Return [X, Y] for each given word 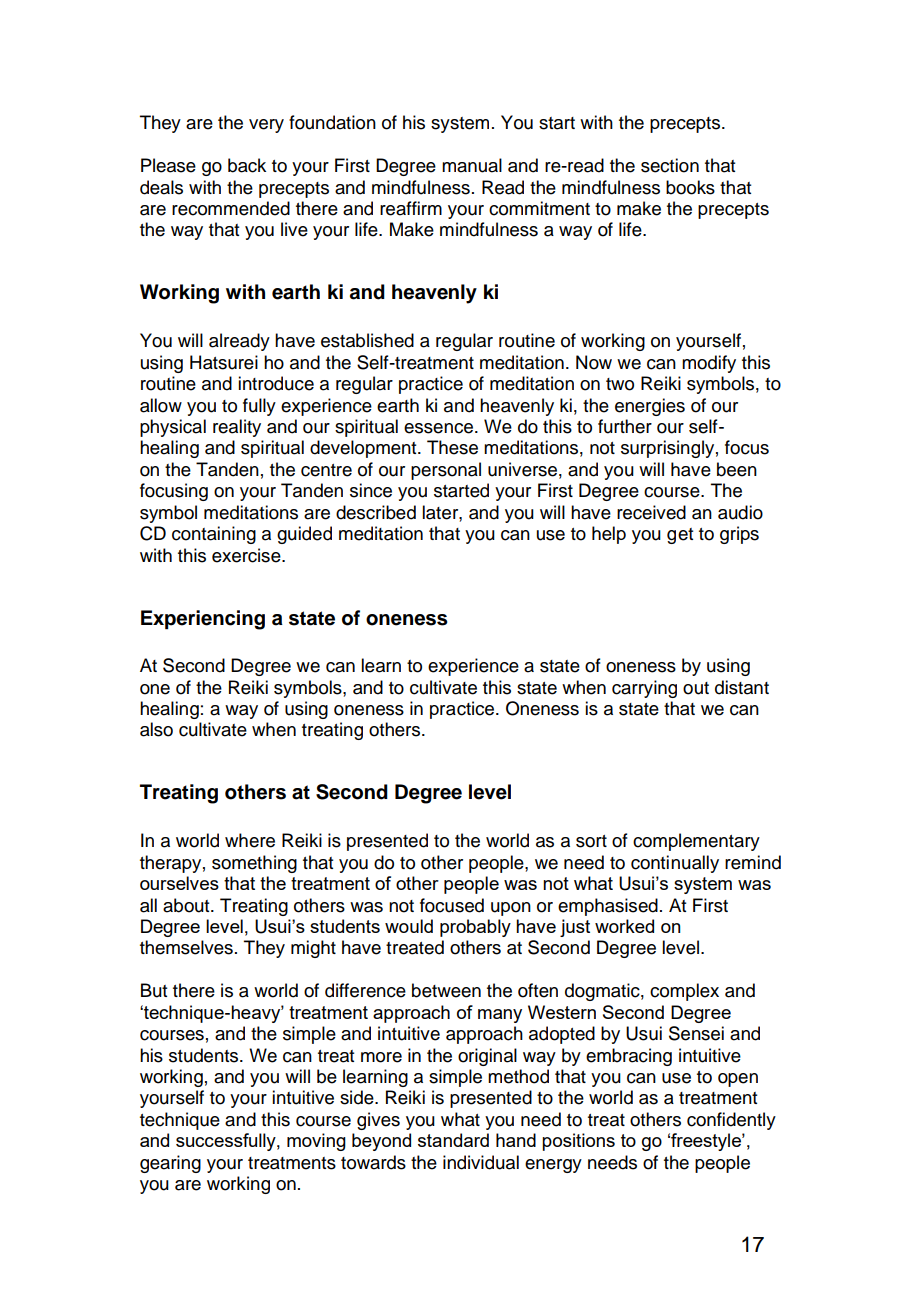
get [680, 536]
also [156, 729]
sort [591, 841]
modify [709, 364]
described [376, 512]
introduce [276, 383]
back [247, 165]
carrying [644, 689]
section [670, 165]
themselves [186, 947]
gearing [170, 1164]
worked [624, 926]
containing [214, 535]
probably [475, 928]
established [367, 340]
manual [472, 165]
